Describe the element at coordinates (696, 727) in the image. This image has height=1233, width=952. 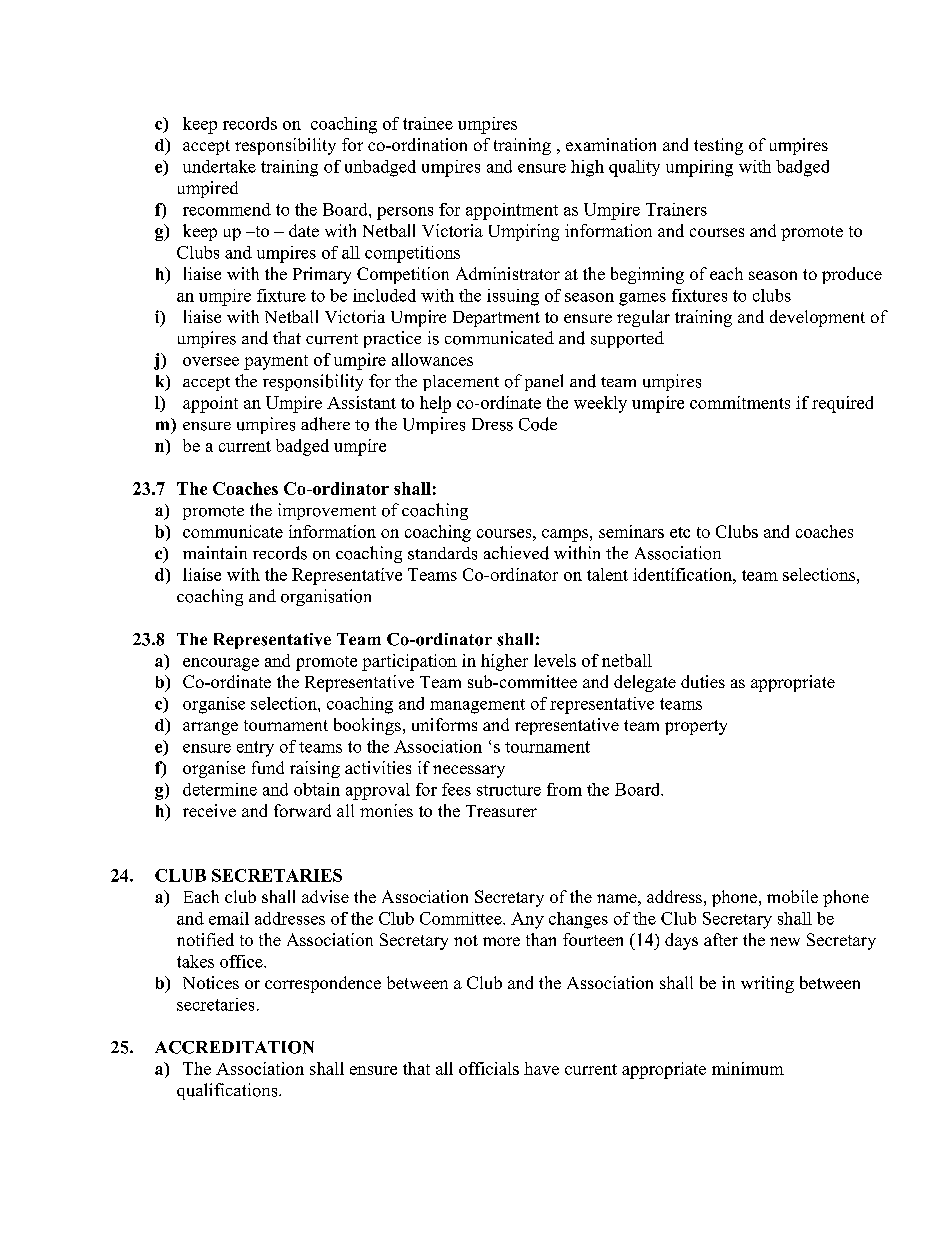
I see `property` at that location.
